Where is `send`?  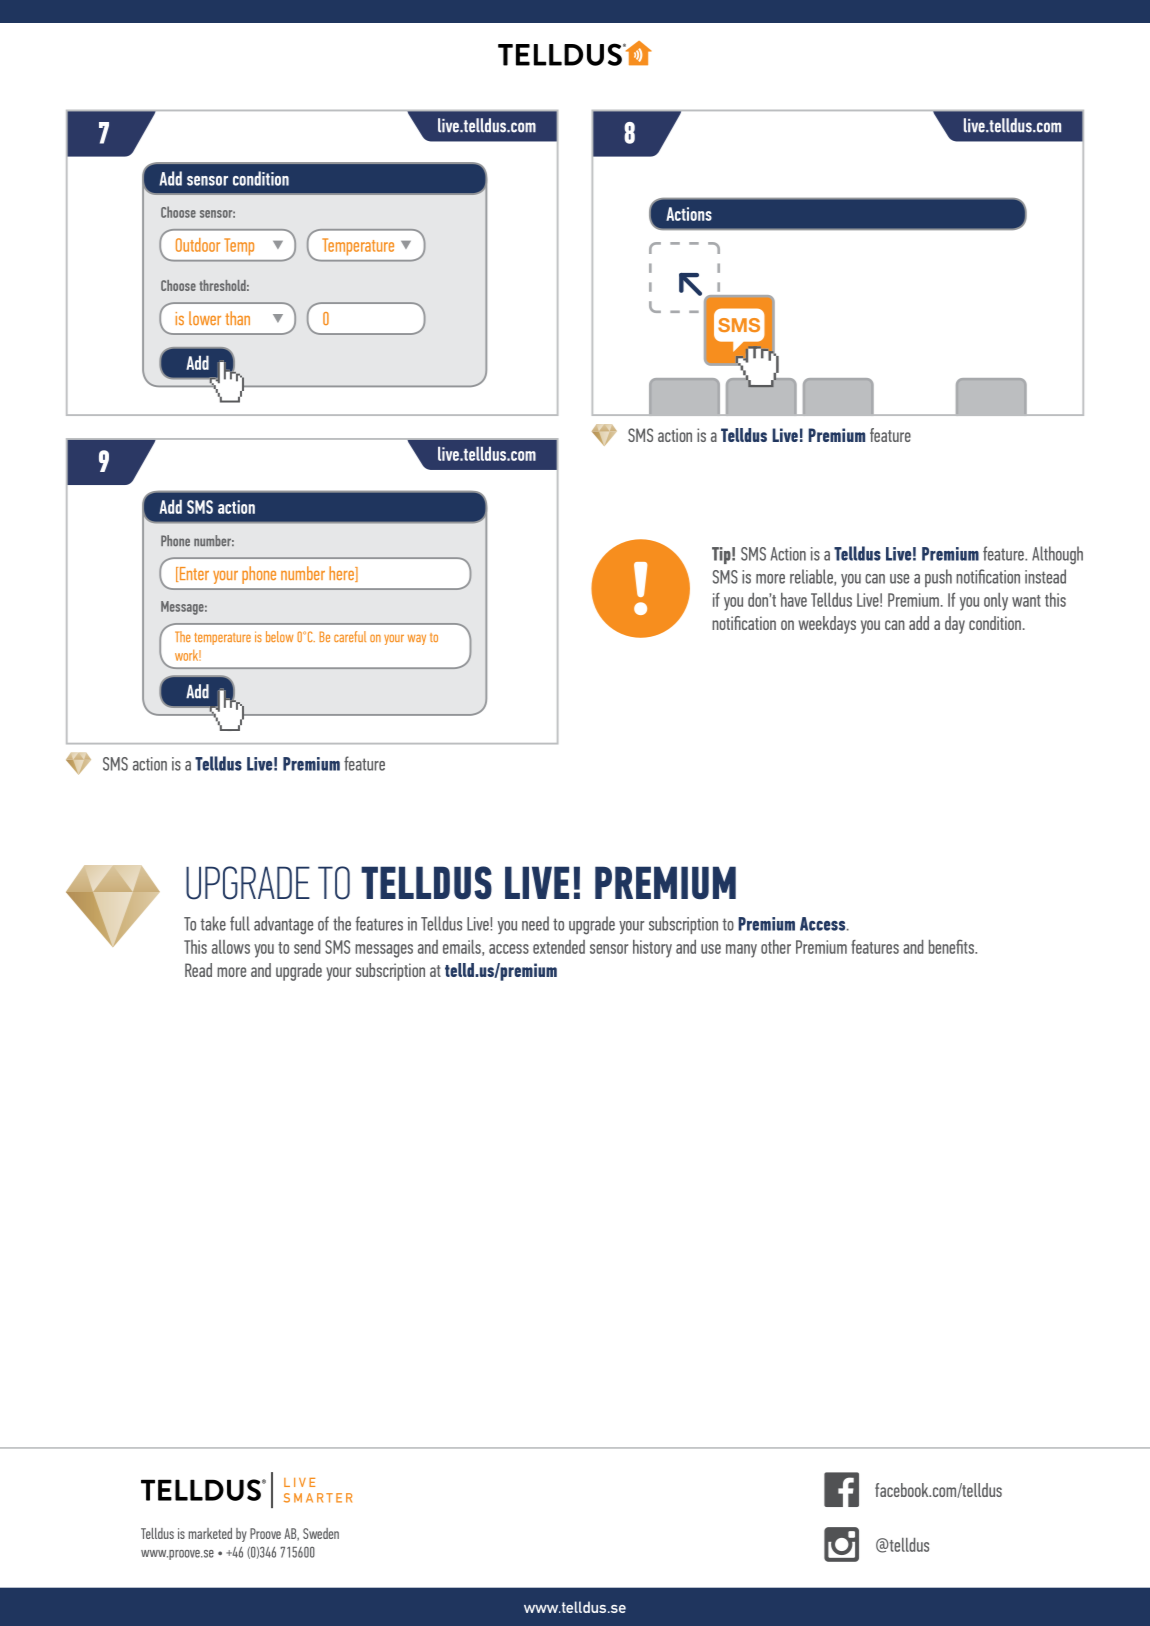 send is located at coordinates (307, 947).
